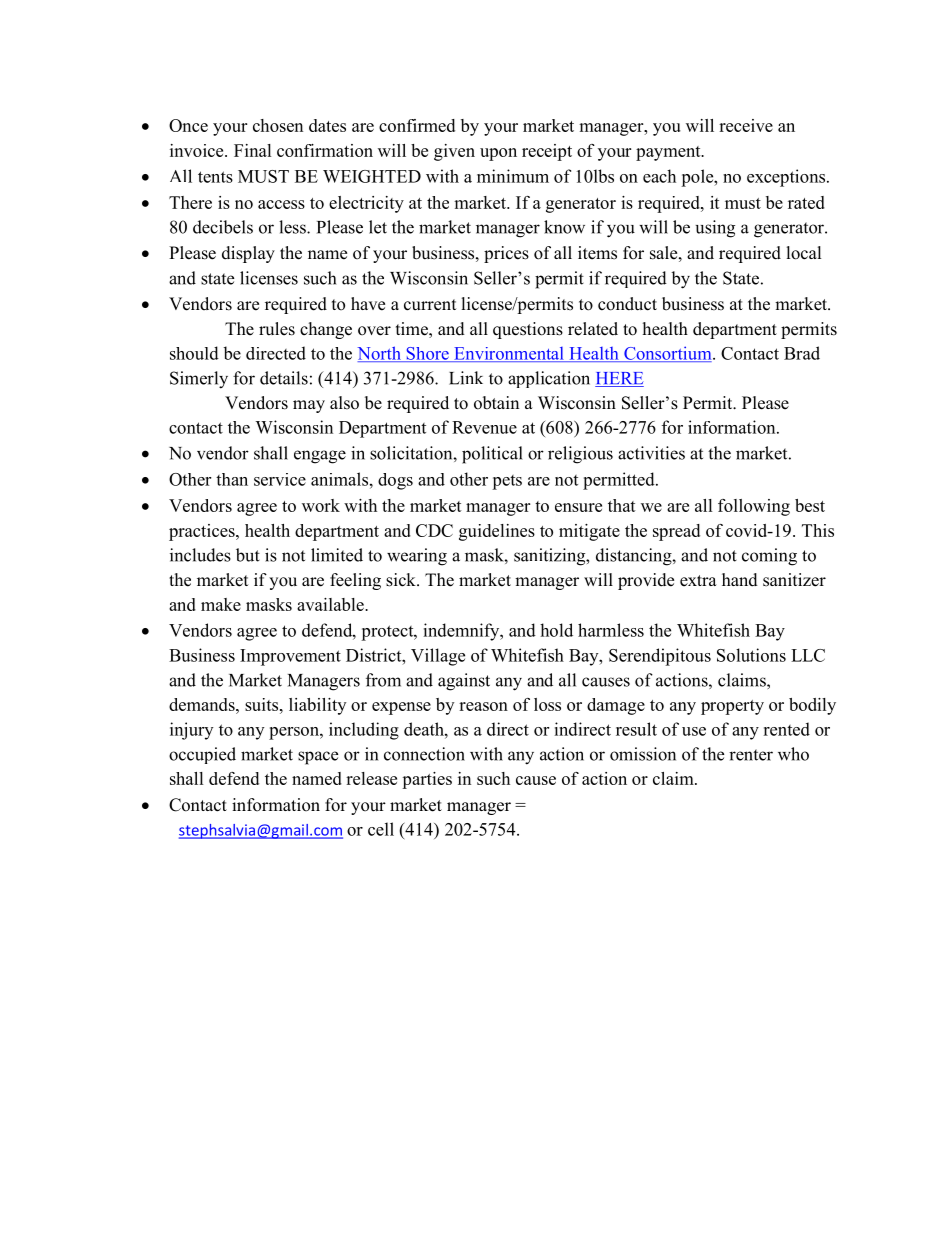 This document has height=1233, width=952. I want to click on upon, so click(498, 154).
